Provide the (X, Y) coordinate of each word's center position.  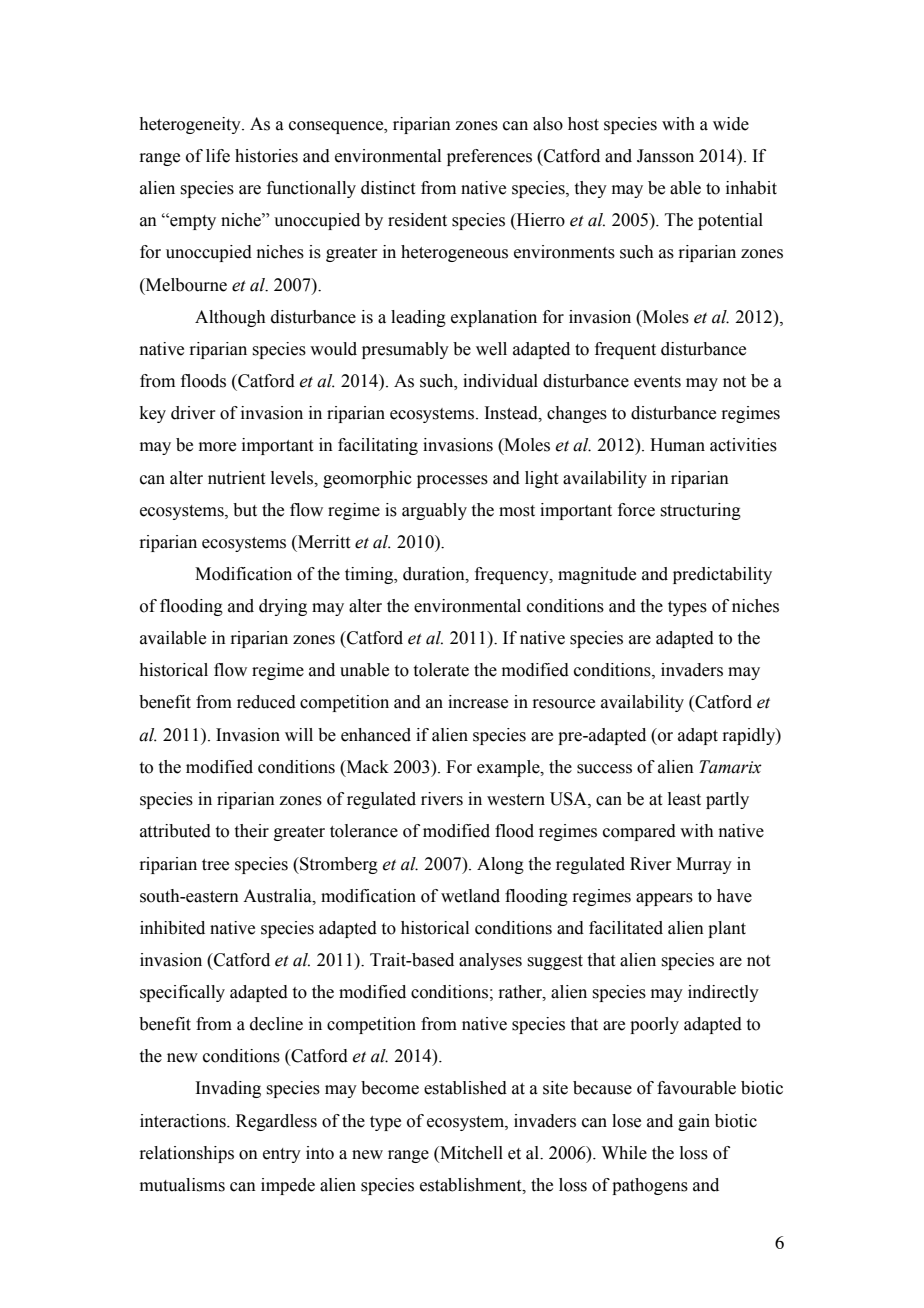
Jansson (665, 156)
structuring (700, 511)
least (684, 799)
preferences (489, 157)
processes (452, 481)
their (252, 831)
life (218, 156)
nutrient (236, 478)
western (516, 800)
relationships (186, 1154)
